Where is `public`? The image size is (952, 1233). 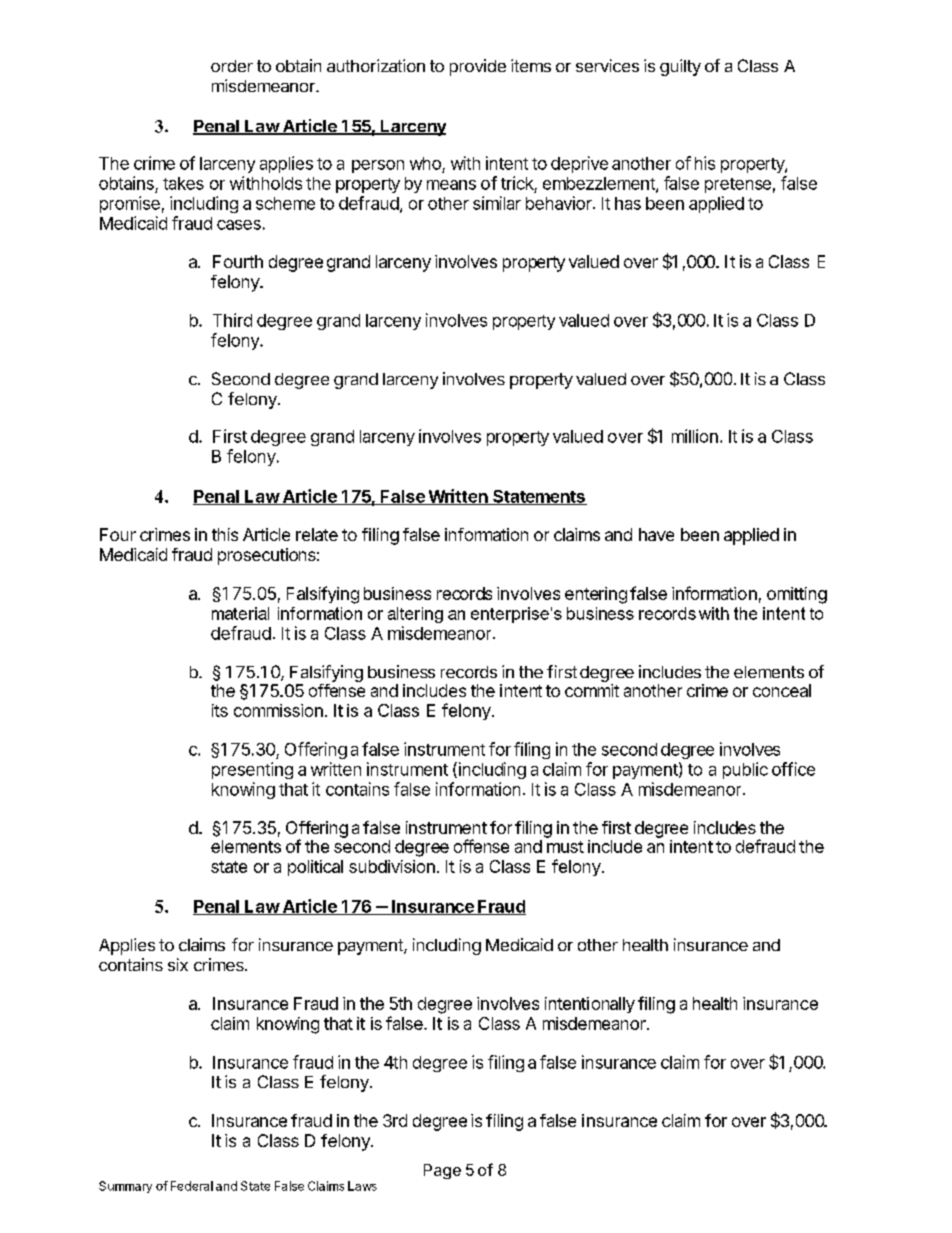 public is located at coordinates (745, 770).
